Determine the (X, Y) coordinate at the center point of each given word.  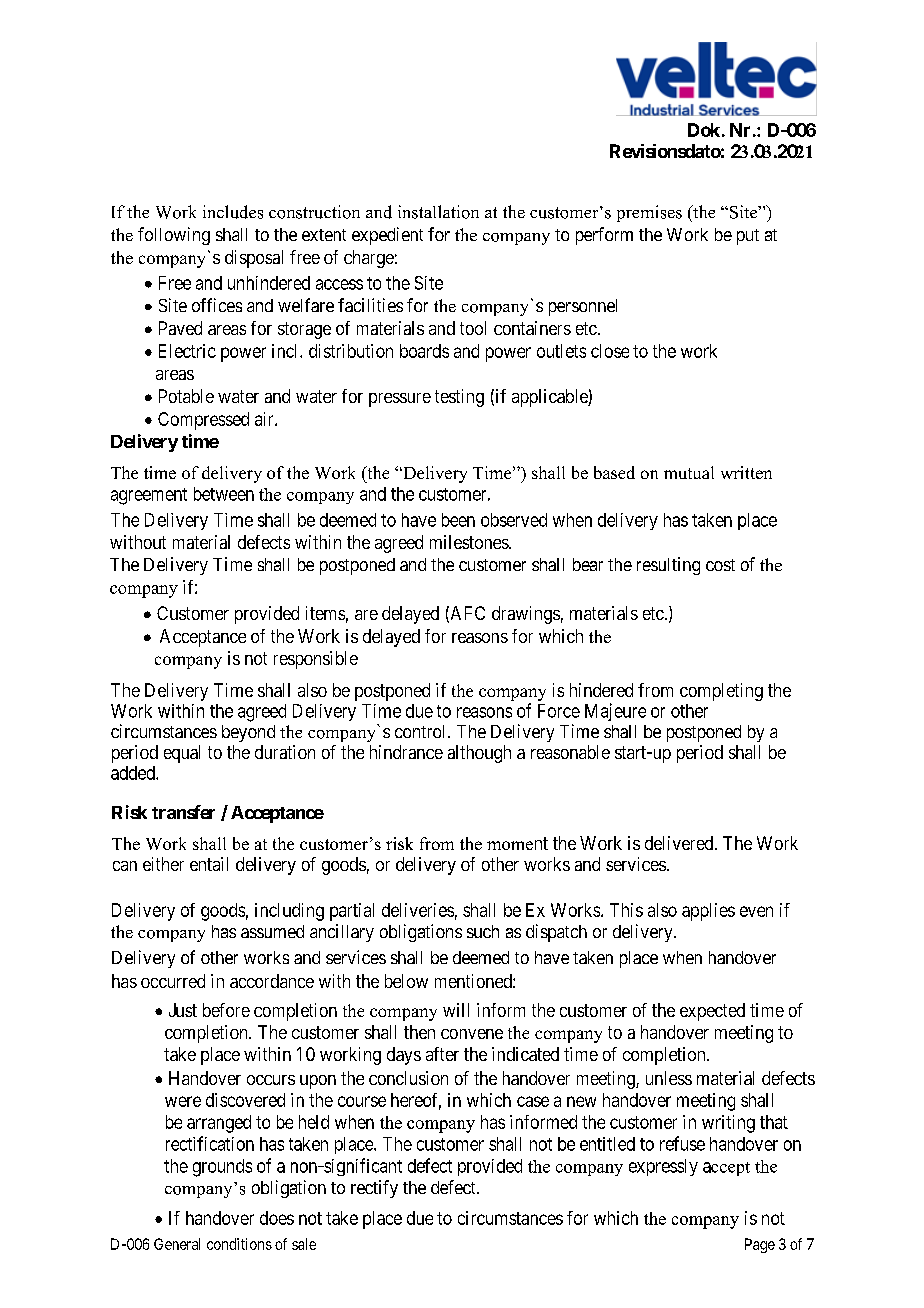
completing (721, 692)
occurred (173, 981)
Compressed (203, 421)
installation (438, 212)
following (174, 236)
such (483, 931)
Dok (704, 130)
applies (708, 912)
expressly (663, 1167)
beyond (248, 733)
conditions (239, 1244)
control (422, 731)
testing (459, 398)
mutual (689, 472)
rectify (374, 1189)
